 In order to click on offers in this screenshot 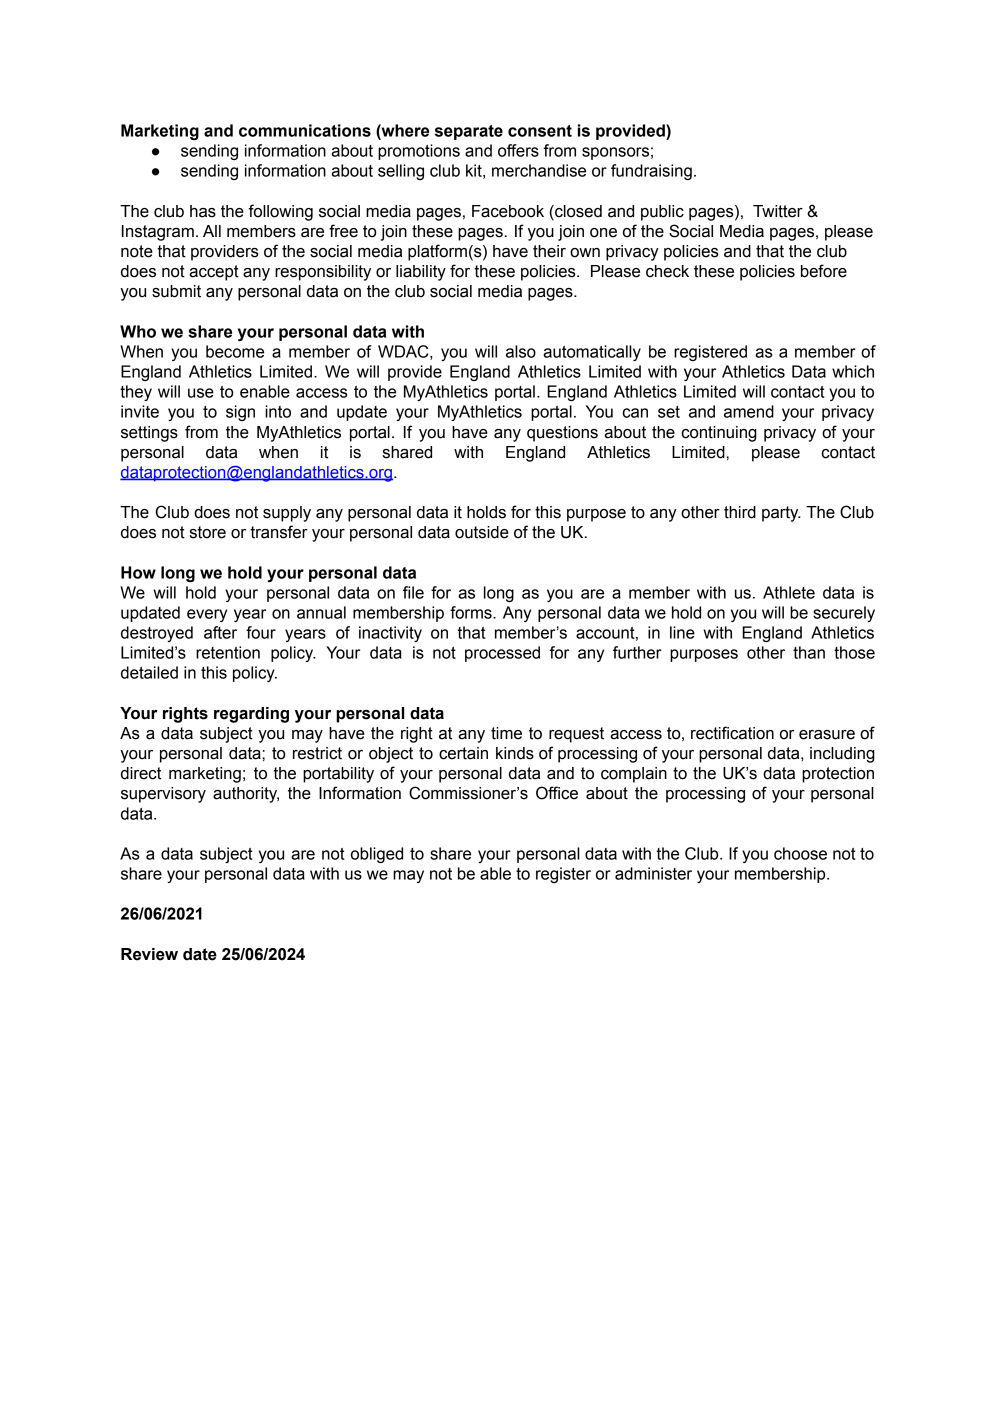, I will do `click(518, 150)`.
